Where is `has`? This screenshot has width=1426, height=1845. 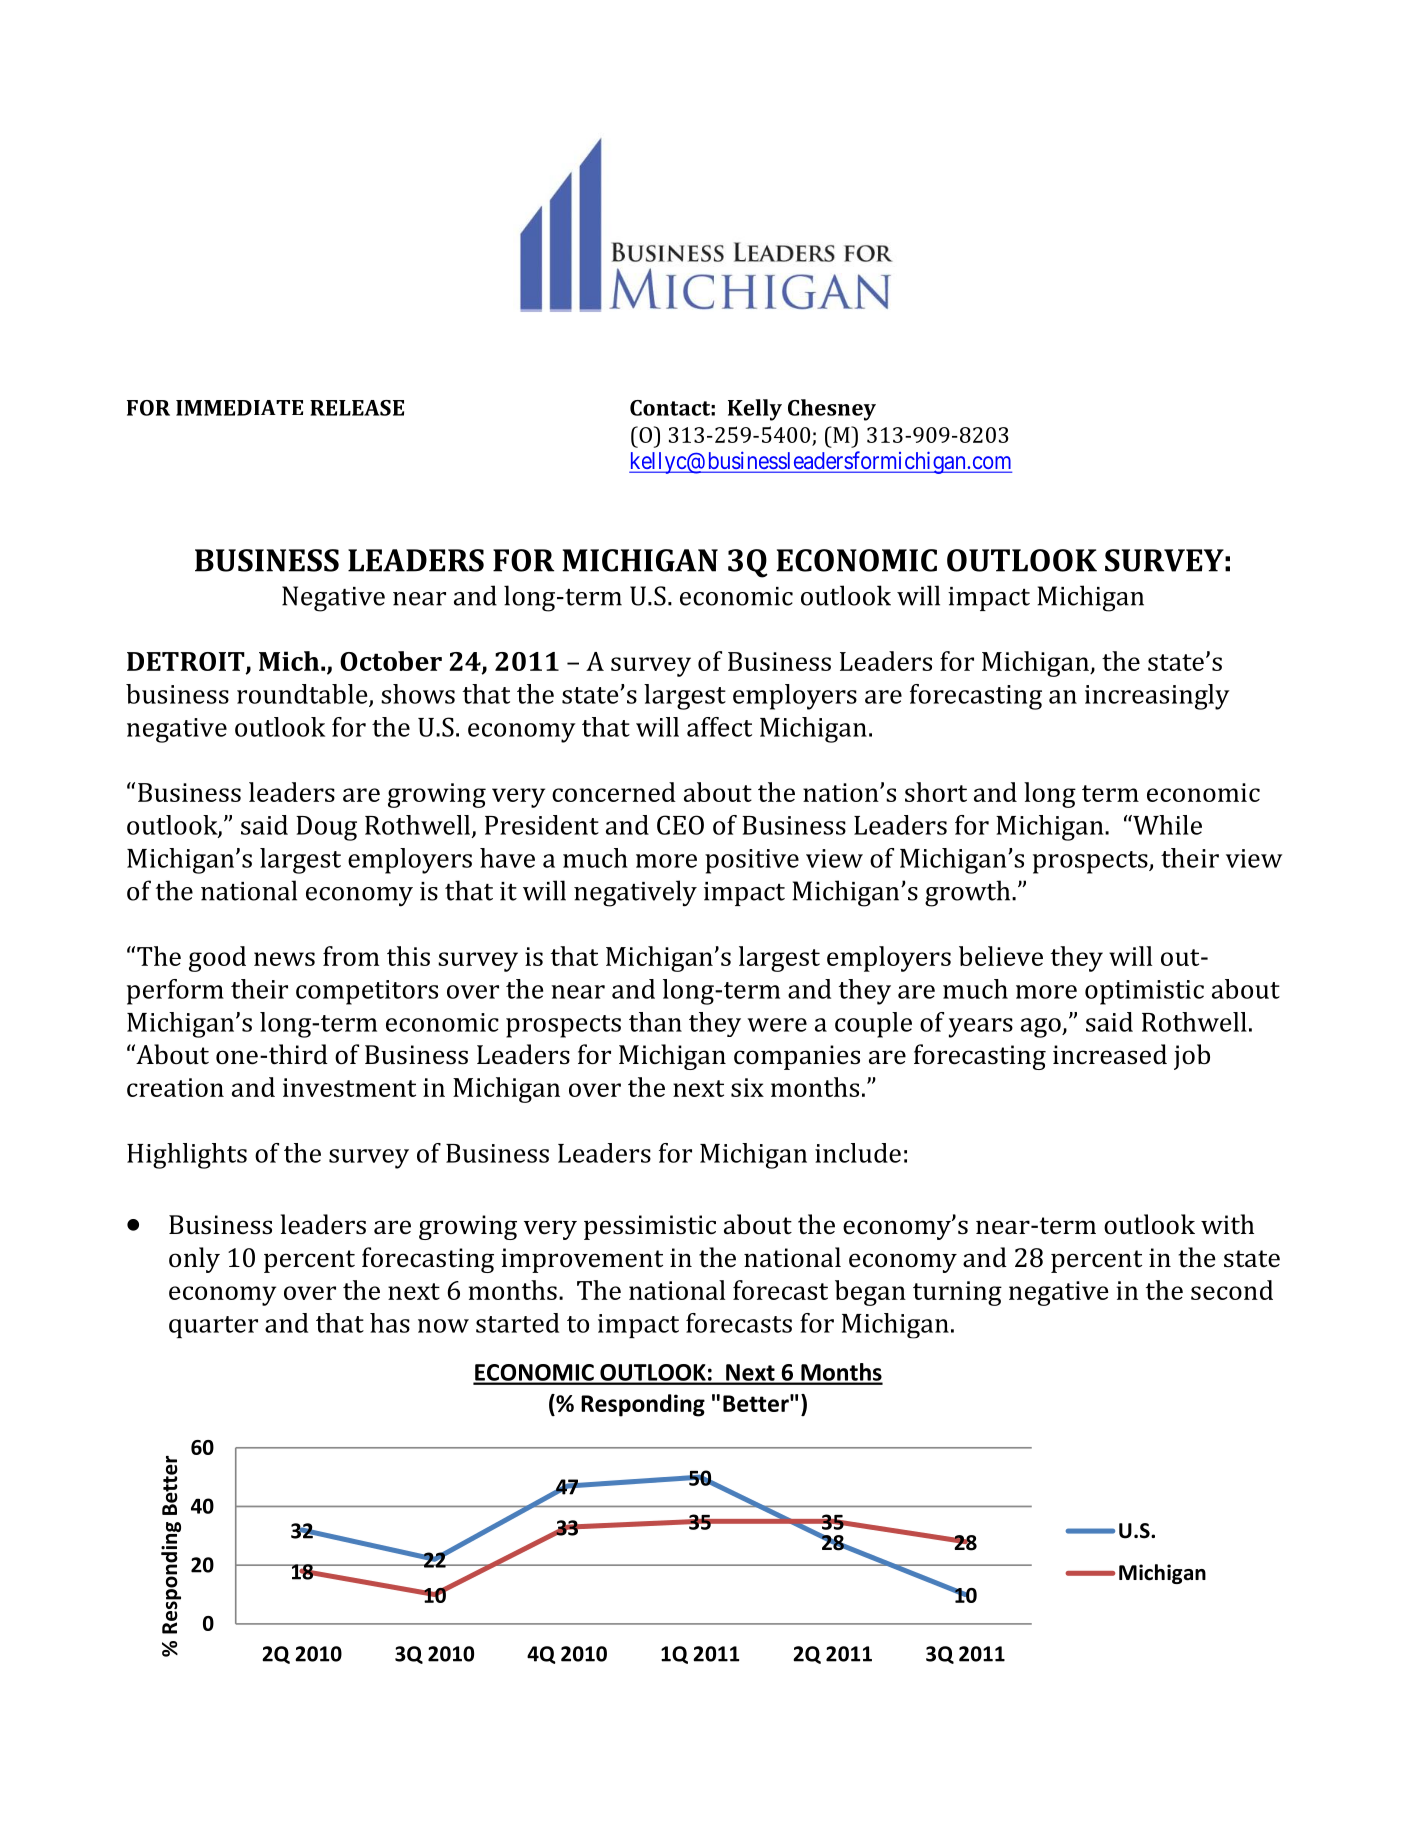 has is located at coordinates (390, 1323).
